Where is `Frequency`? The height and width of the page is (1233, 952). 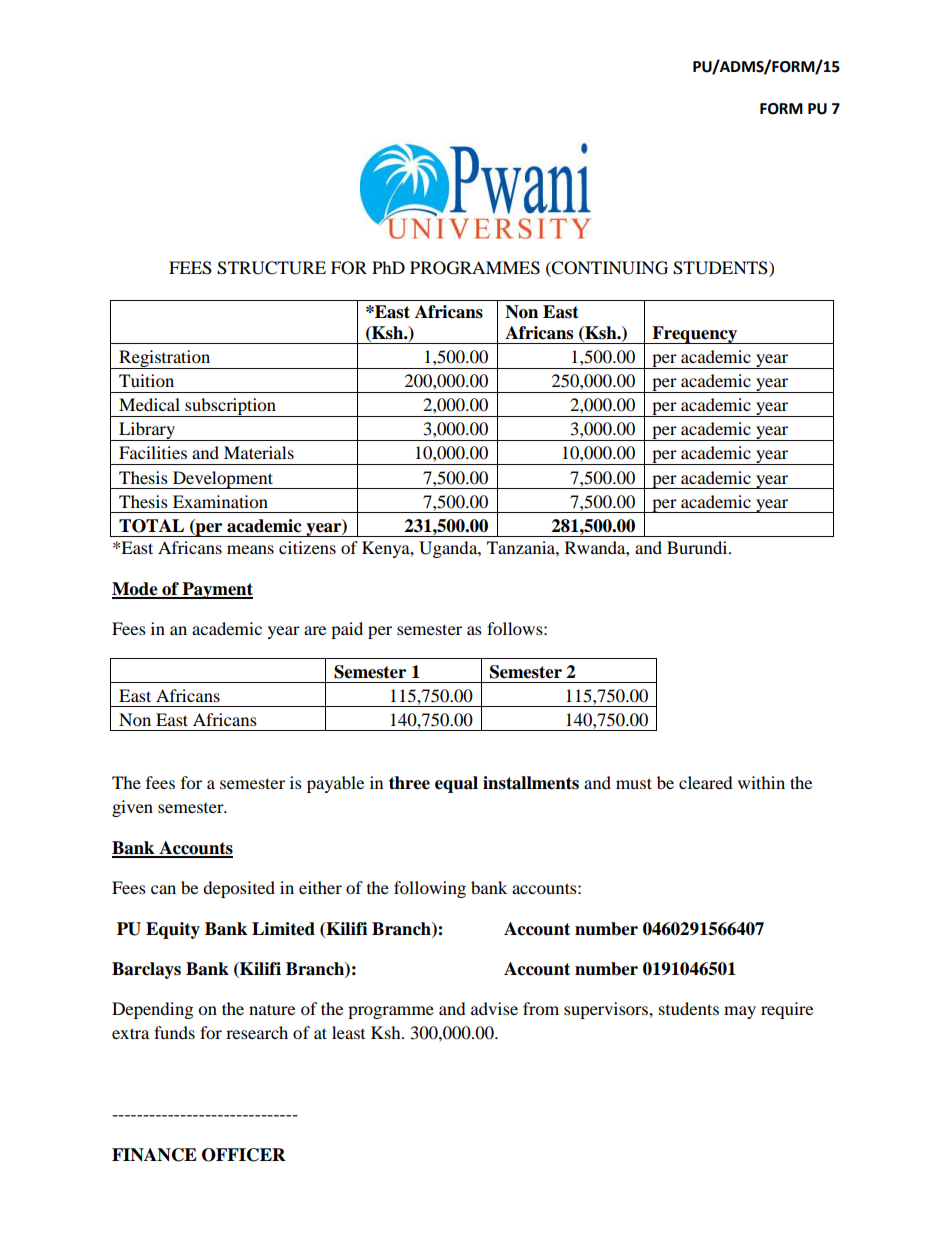 Frequency is located at coordinates (694, 335).
